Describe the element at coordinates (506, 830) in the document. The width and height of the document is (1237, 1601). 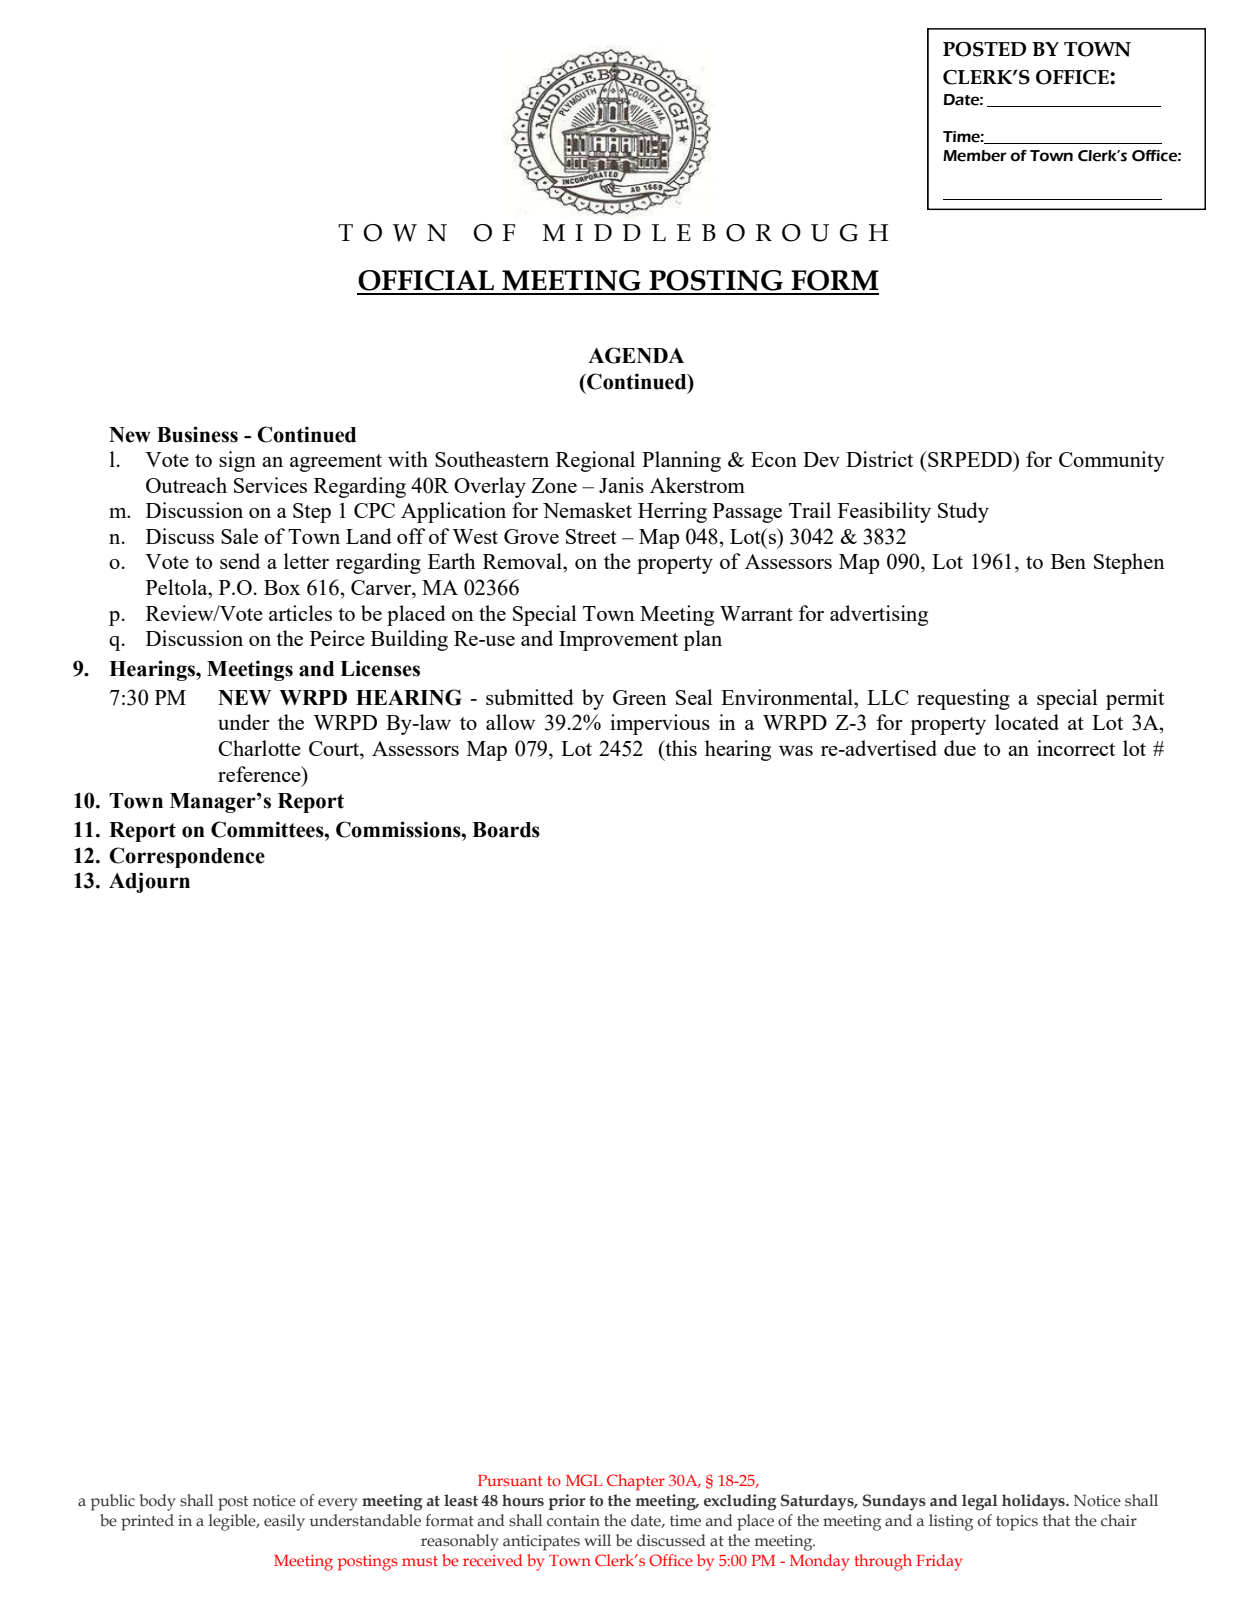
I see `Boards` at that location.
